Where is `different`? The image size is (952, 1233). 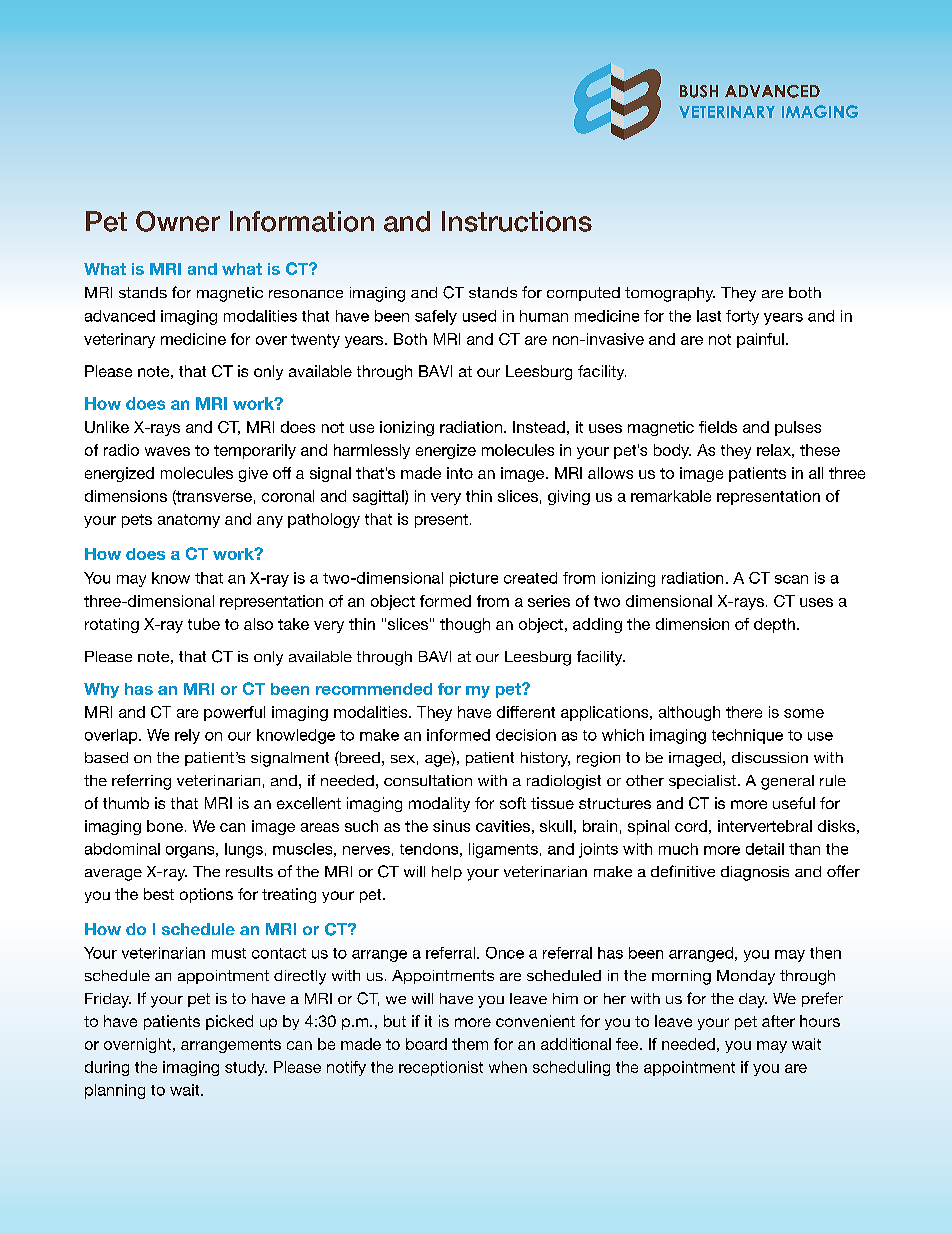
different is located at coordinates (526, 712).
